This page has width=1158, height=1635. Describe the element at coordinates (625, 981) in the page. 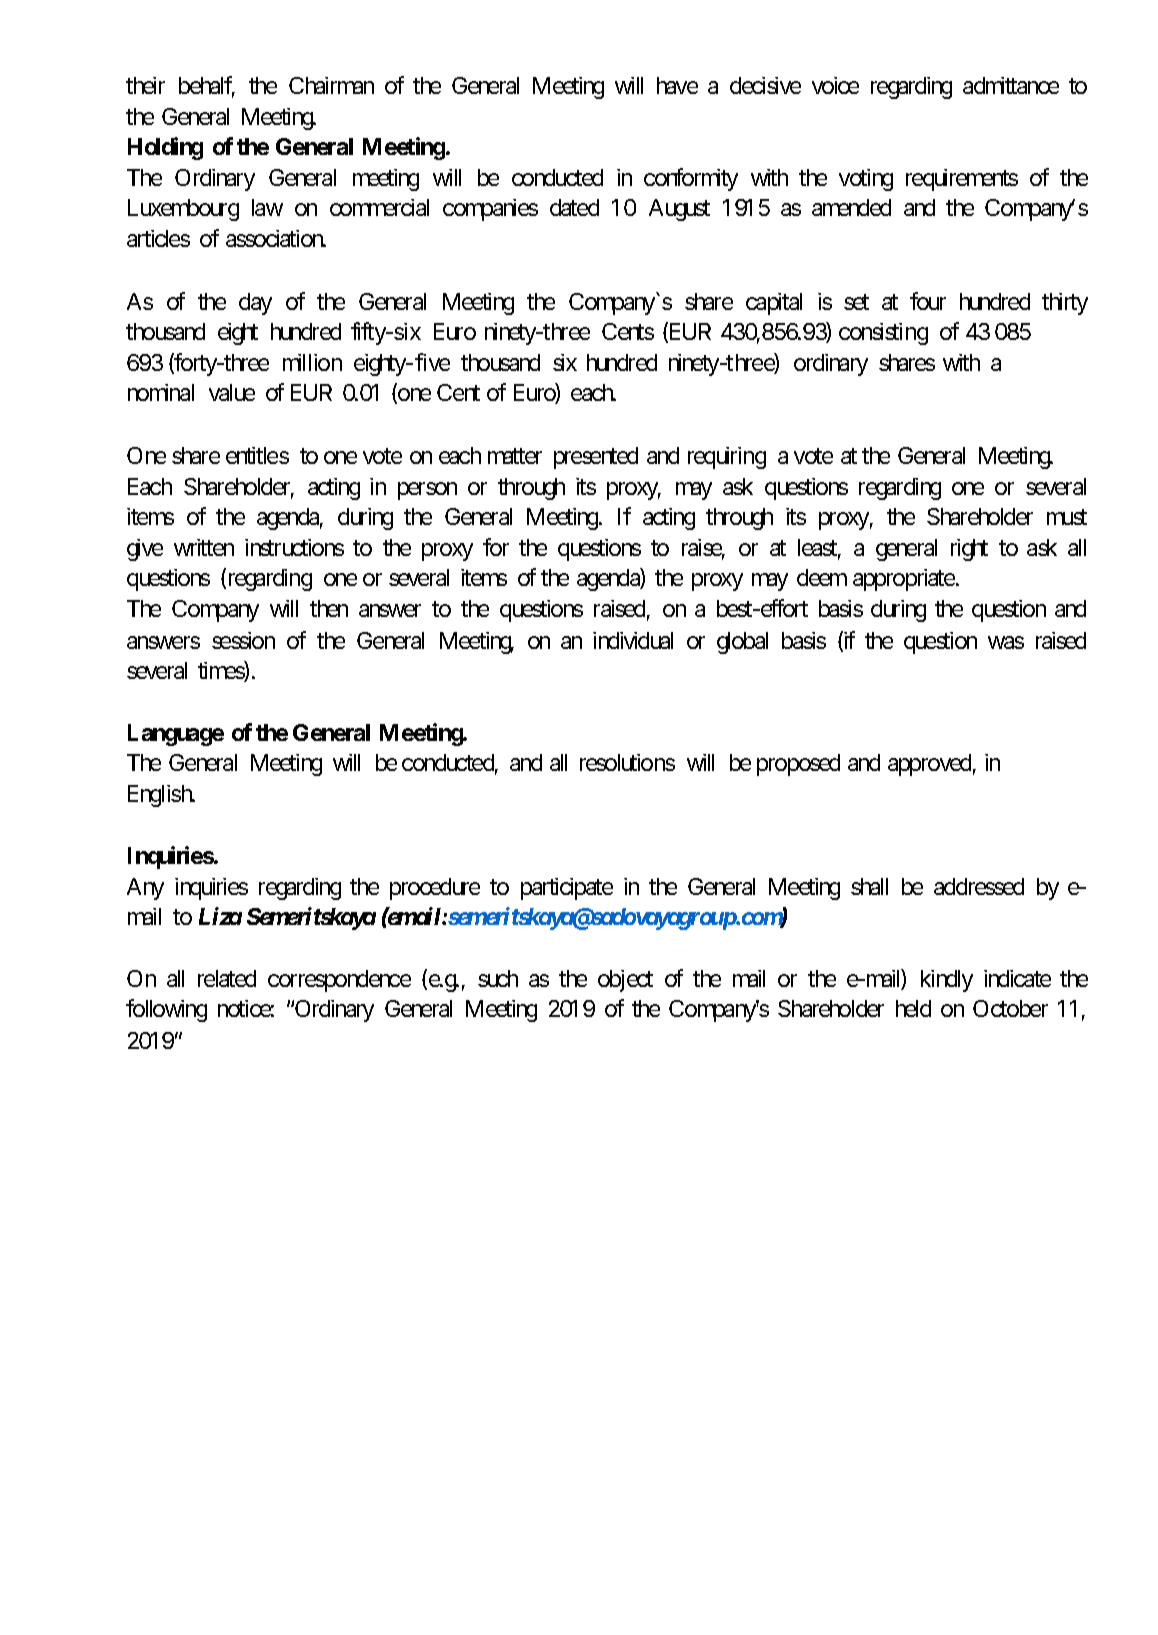

I see `object` at that location.
